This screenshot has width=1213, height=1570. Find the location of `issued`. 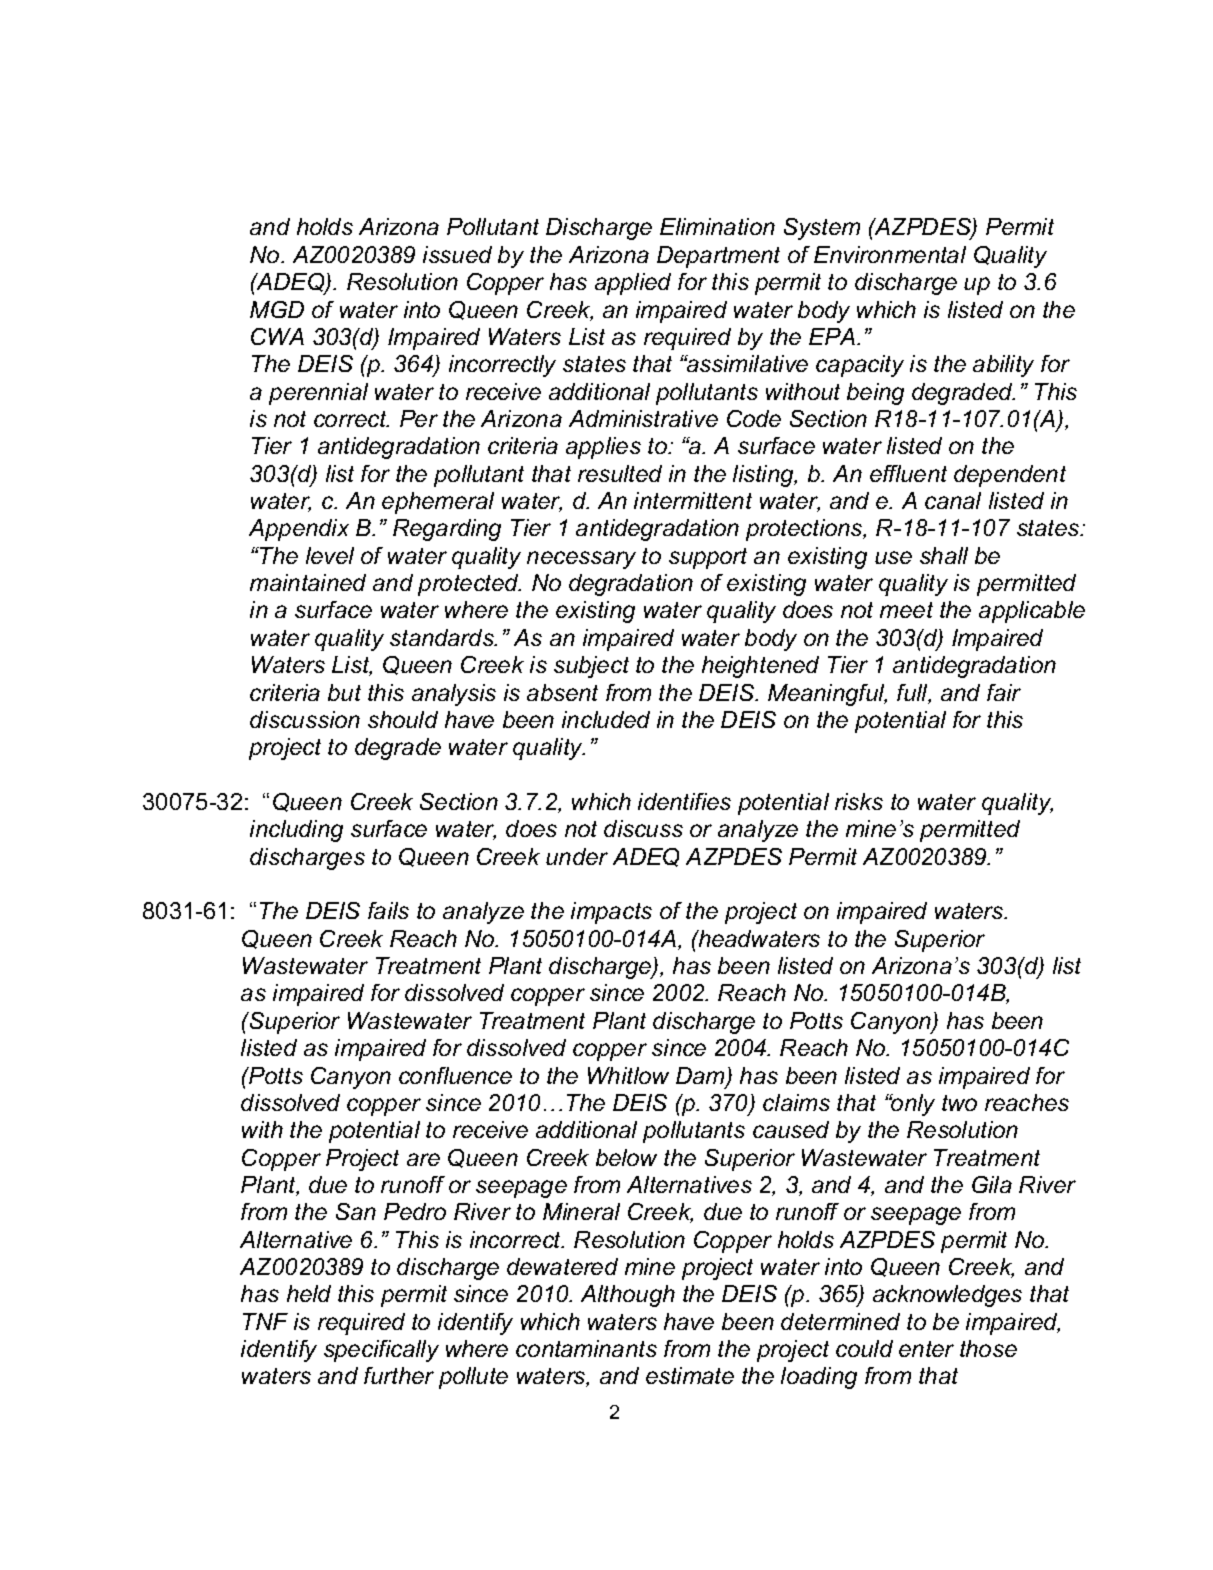

issued is located at coordinates (457, 254).
